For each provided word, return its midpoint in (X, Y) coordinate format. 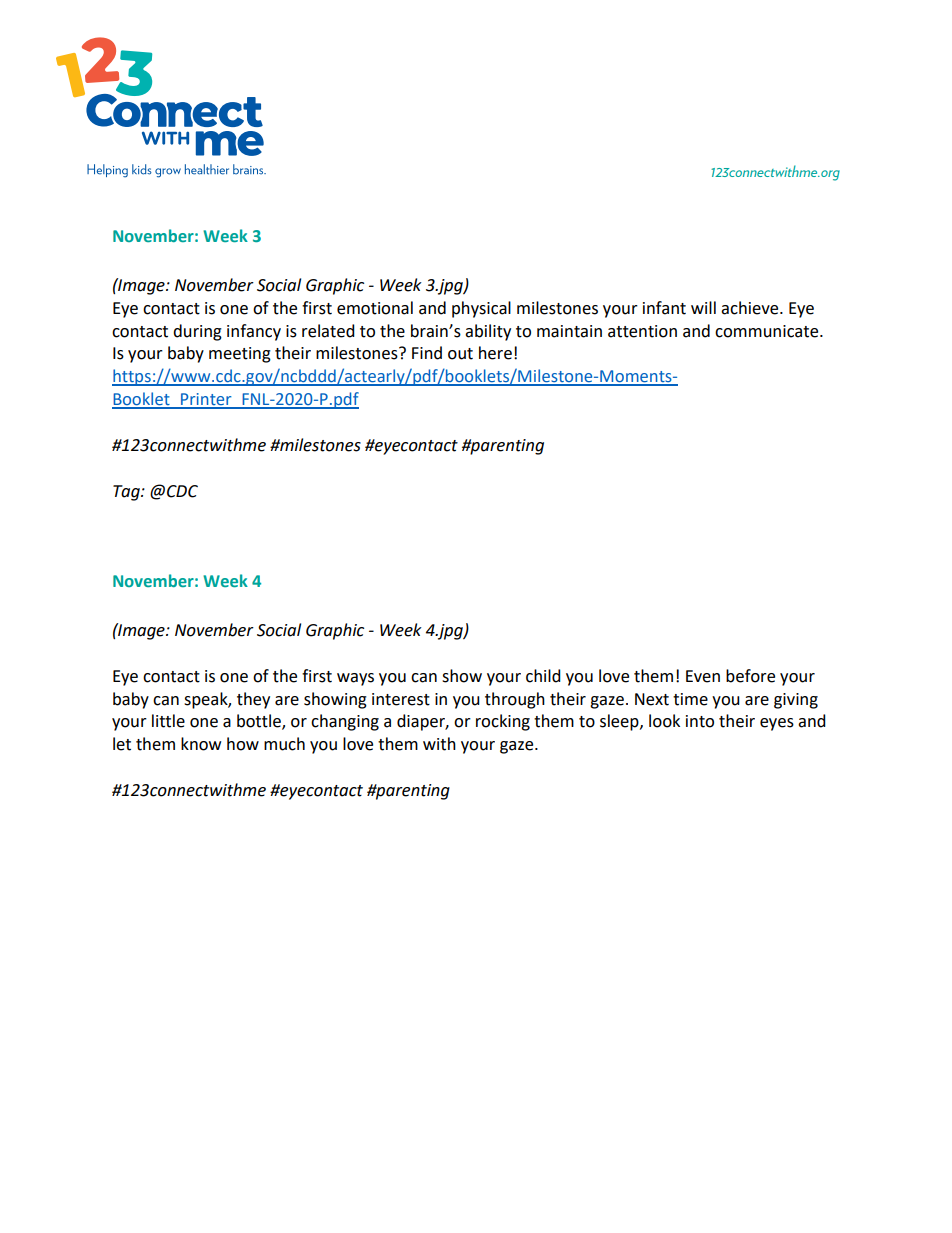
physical (481, 309)
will (703, 307)
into (700, 721)
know (201, 744)
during (197, 332)
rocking (503, 722)
